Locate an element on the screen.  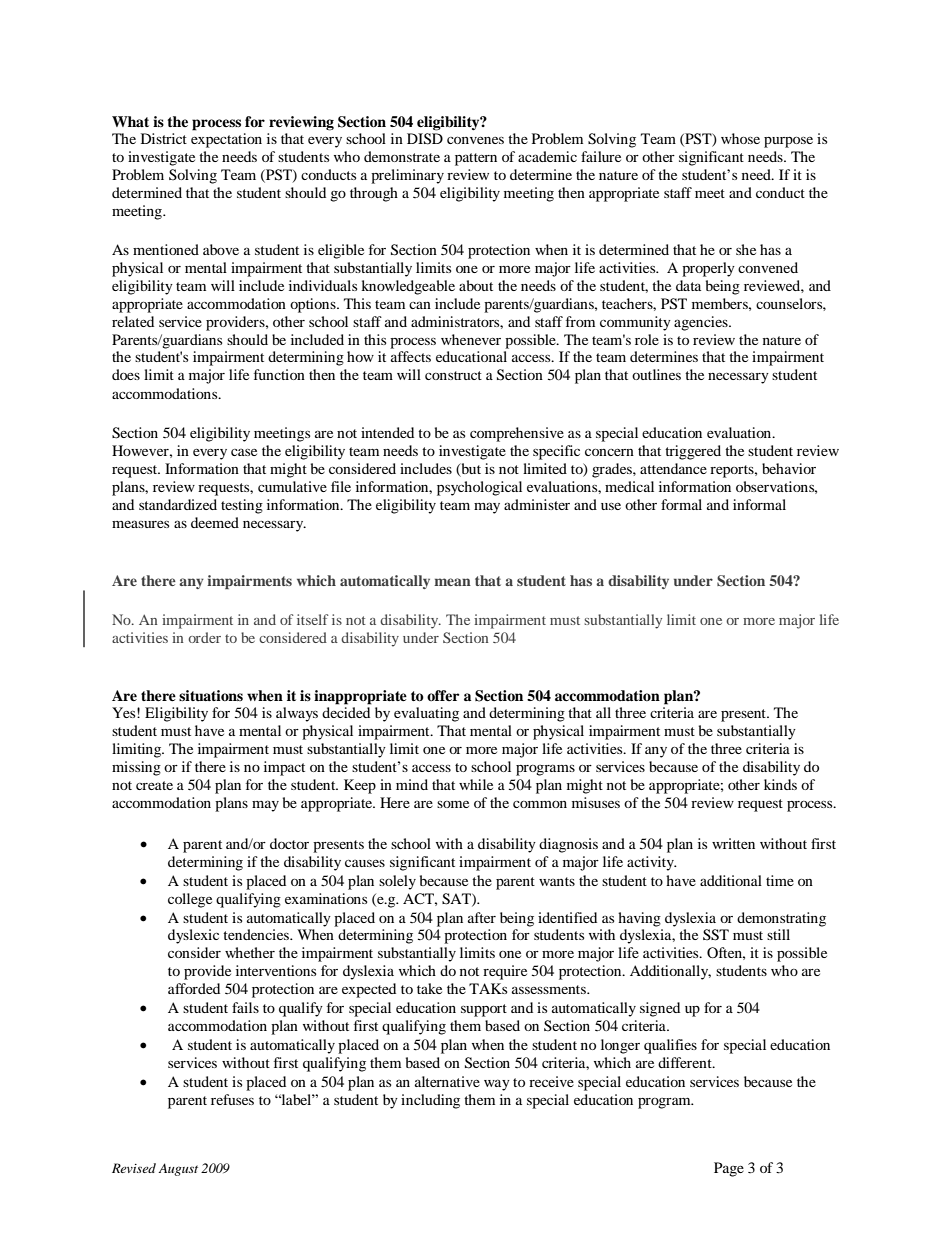
August is located at coordinates (178, 1169).
